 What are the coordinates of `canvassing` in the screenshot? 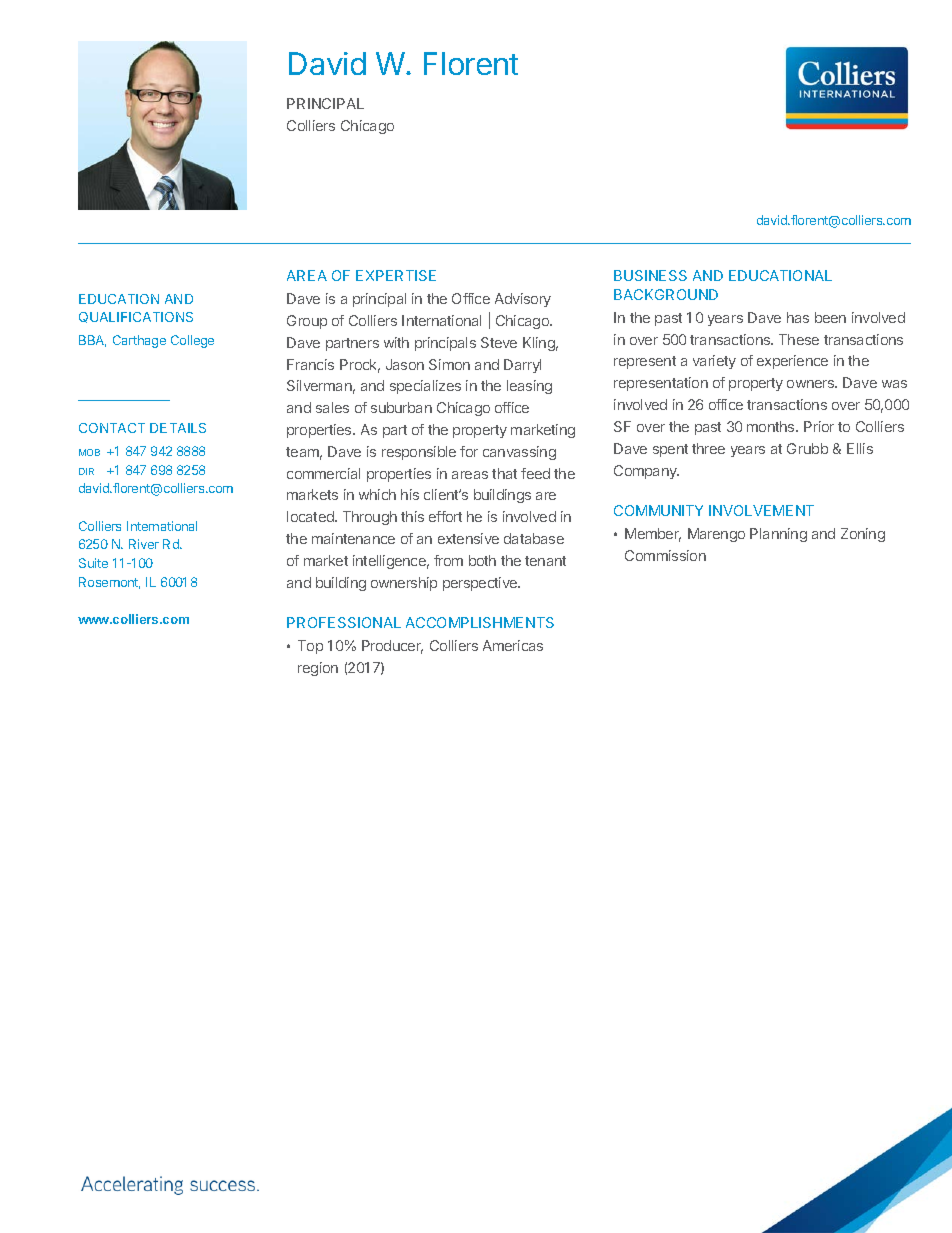 It's located at (519, 453).
